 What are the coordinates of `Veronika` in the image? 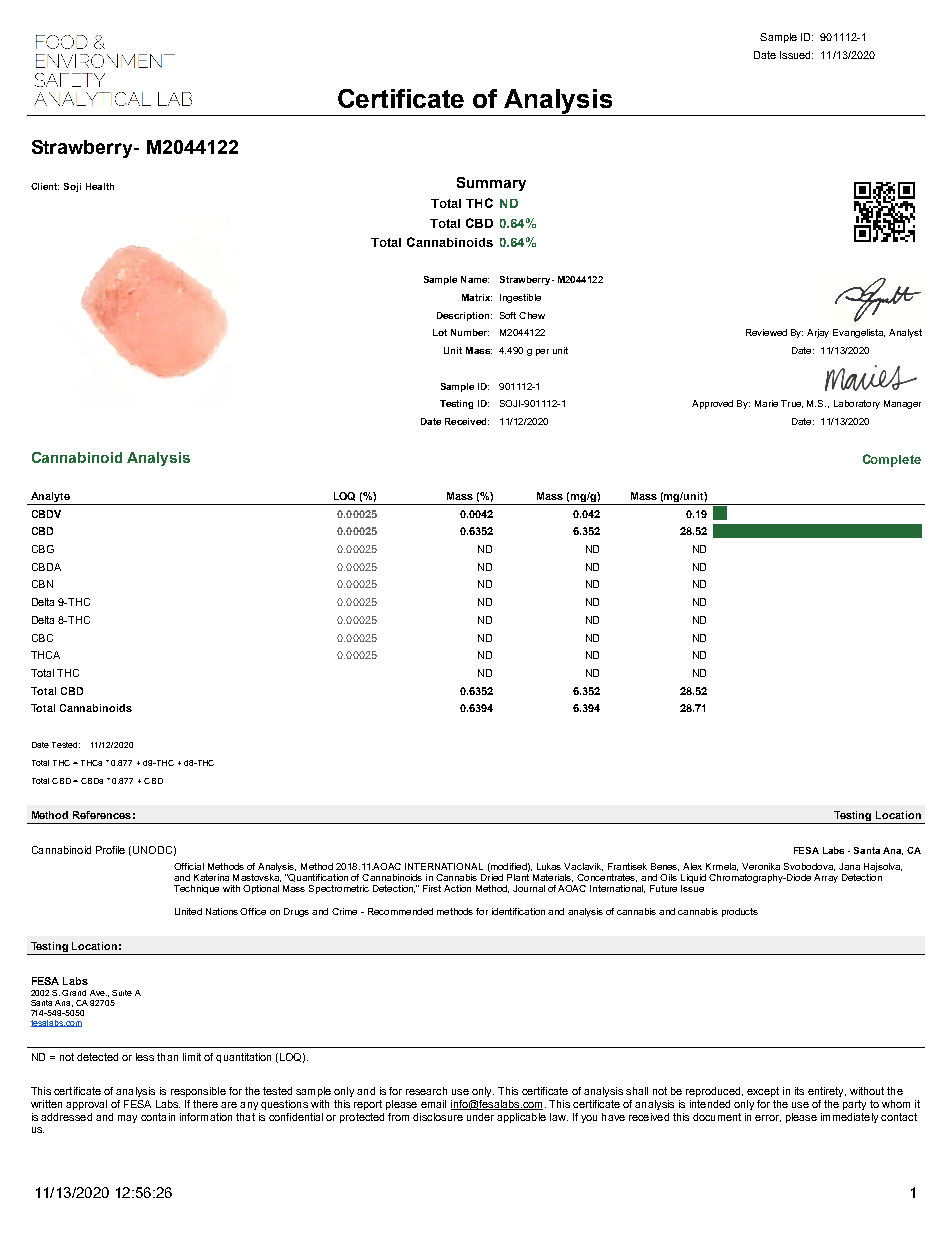 It's located at (761, 866).
